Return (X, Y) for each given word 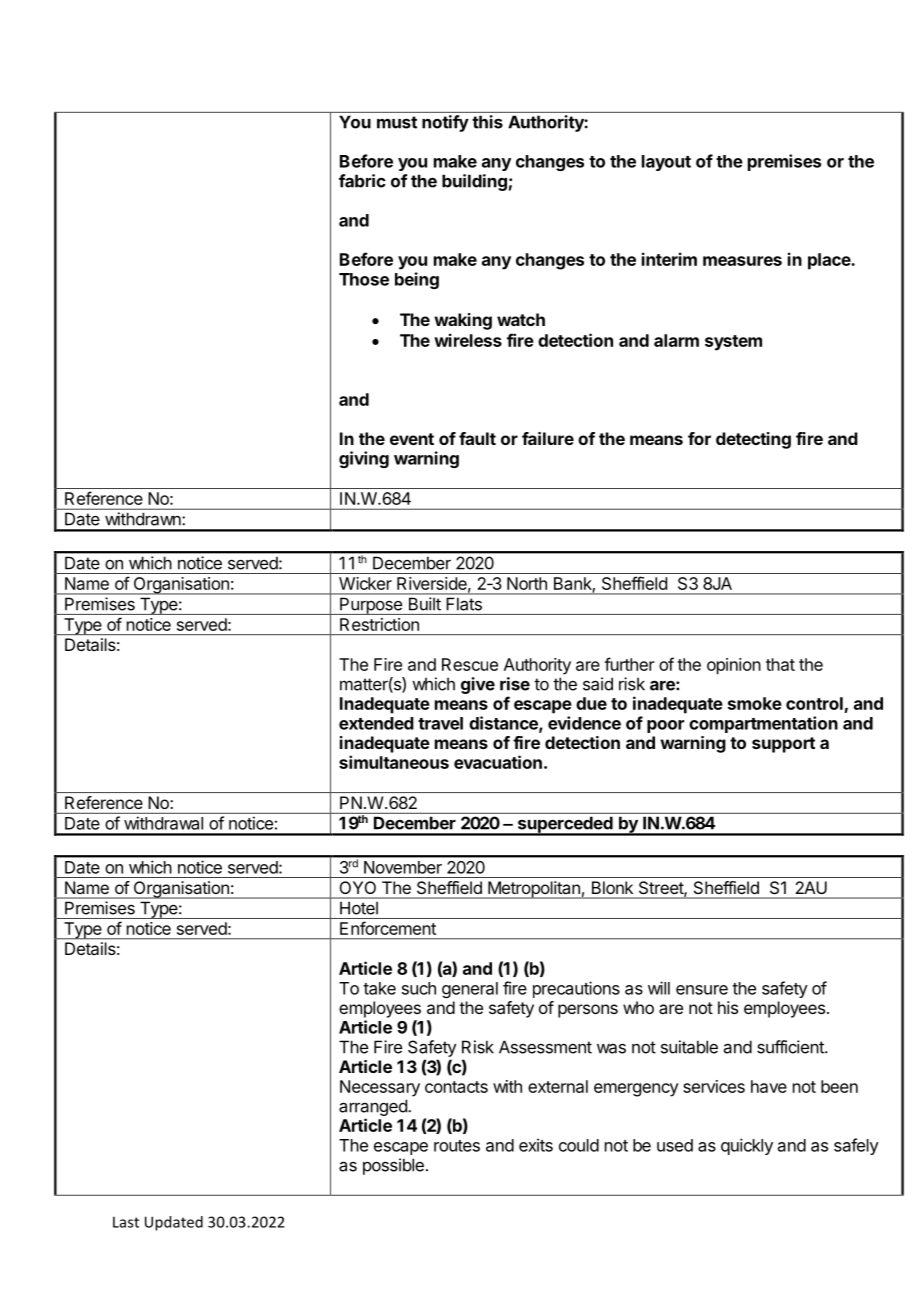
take (379, 988)
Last (126, 1222)
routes (457, 1146)
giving (364, 459)
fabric (362, 181)
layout (666, 163)
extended (376, 723)
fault (477, 438)
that (780, 664)
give (478, 685)
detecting (753, 440)
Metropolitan (534, 890)
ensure (702, 990)
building (474, 182)
